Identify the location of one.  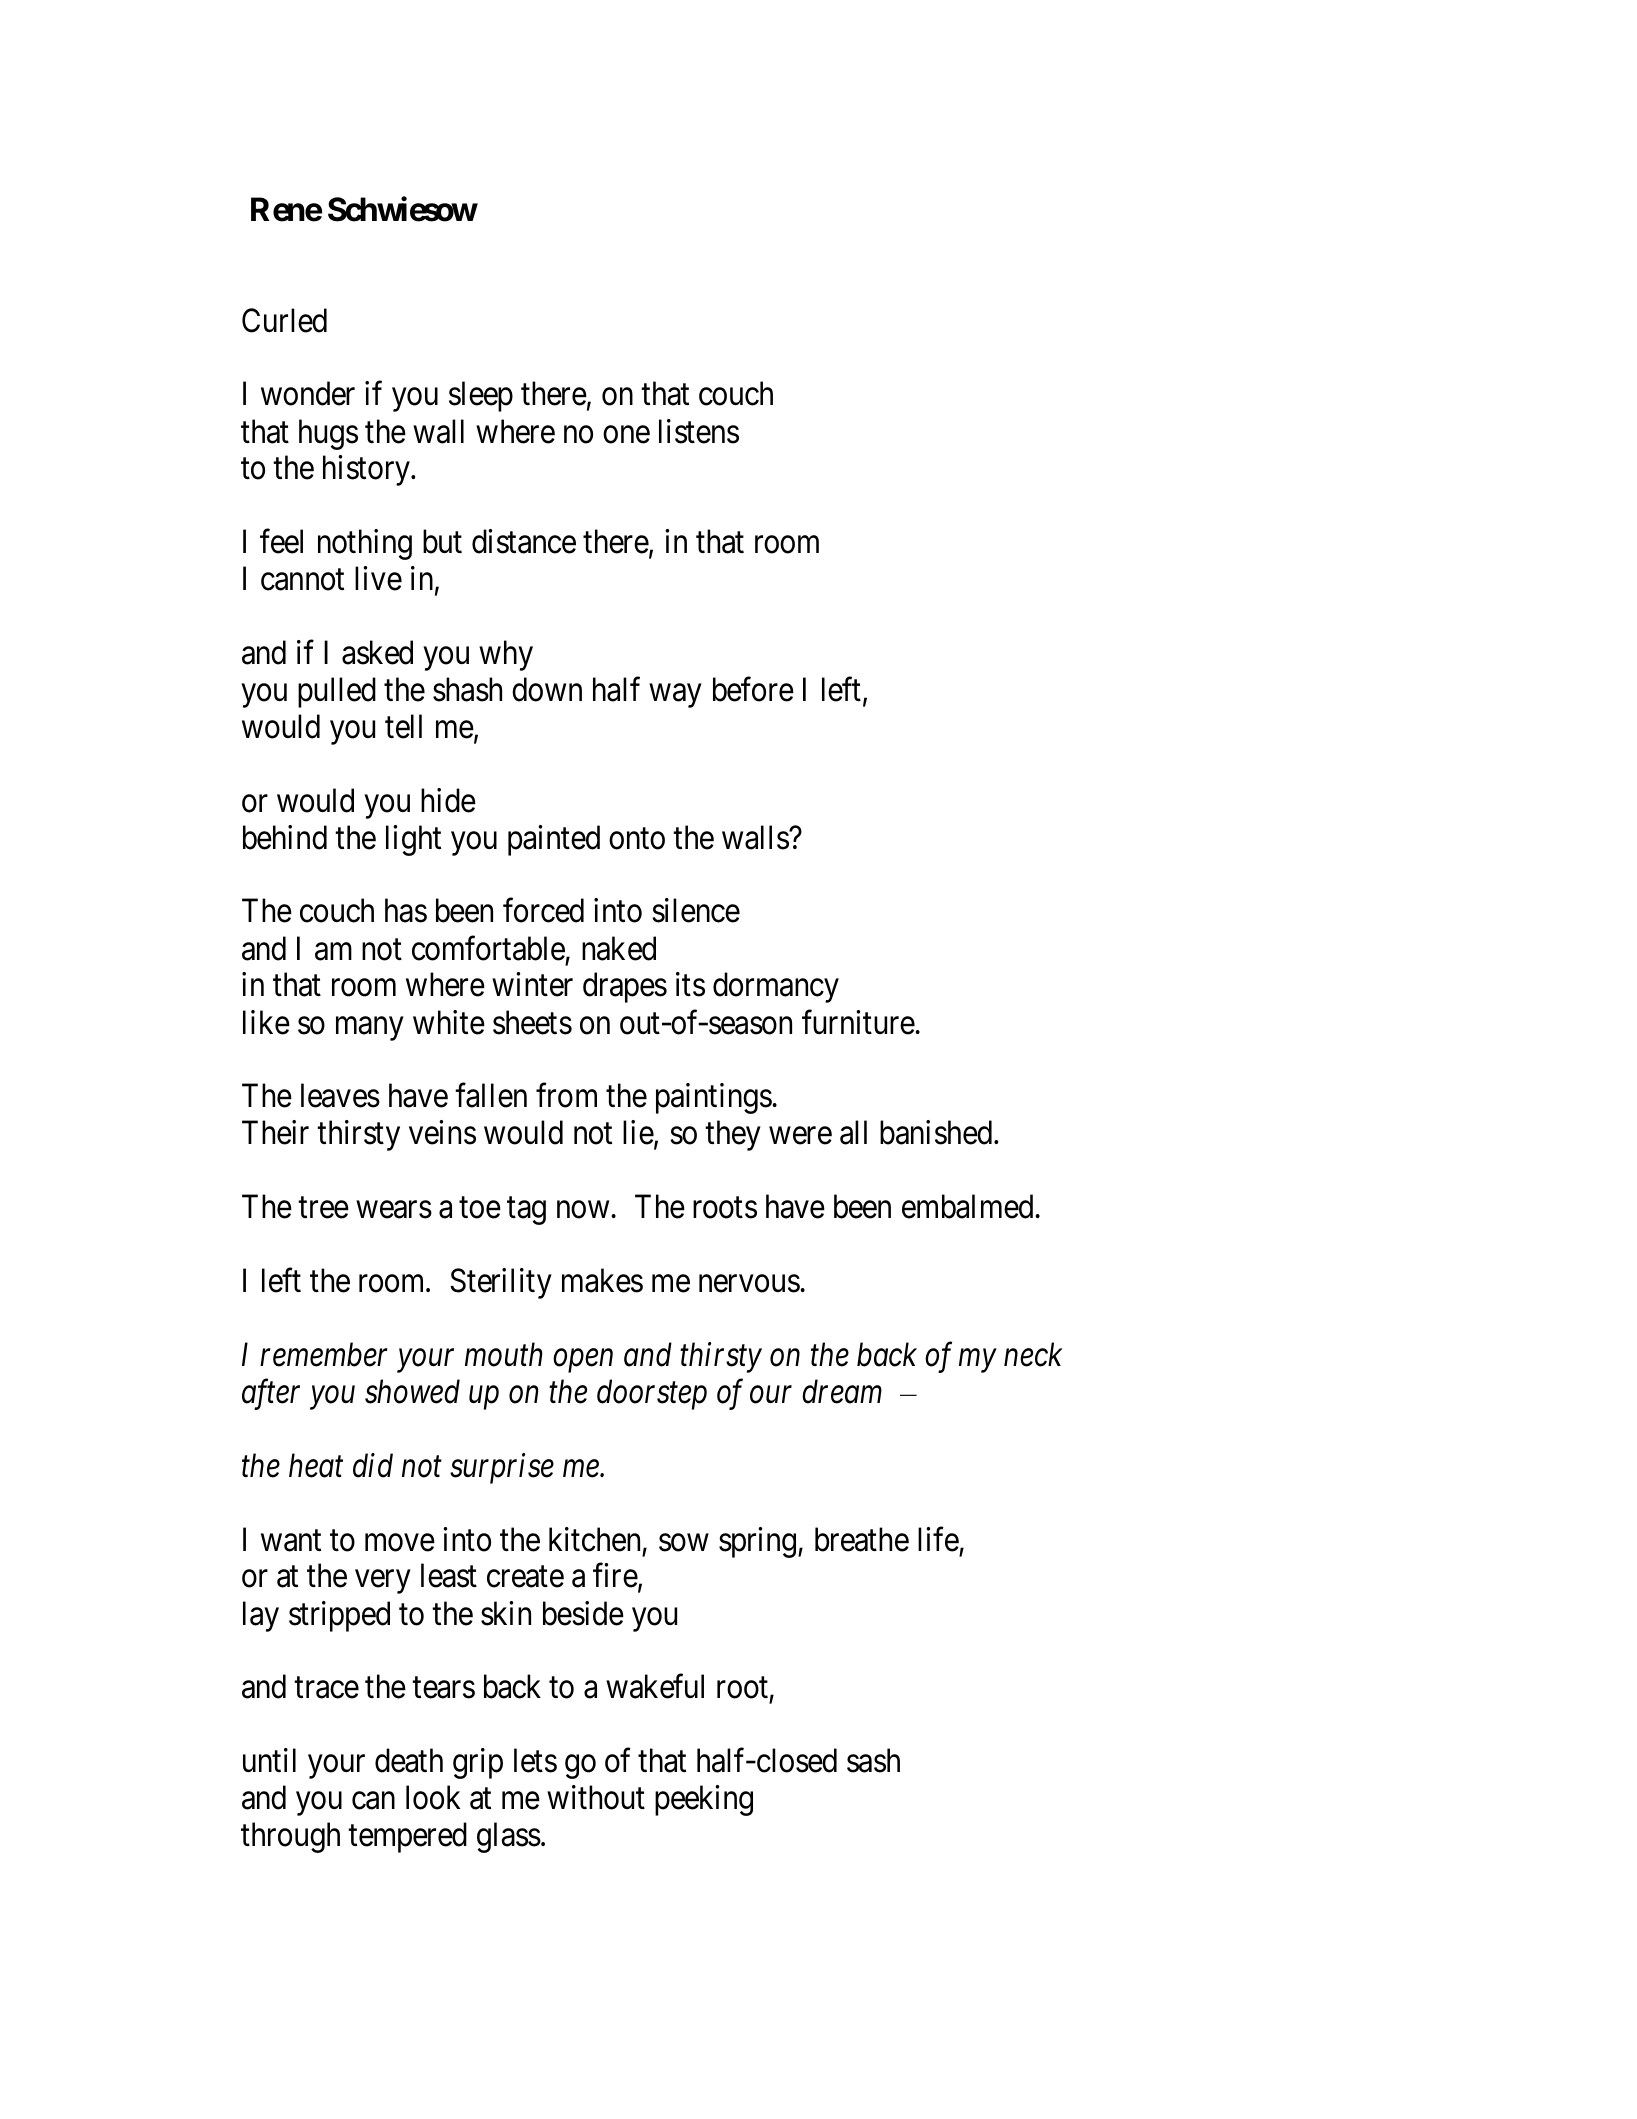
(626, 435).
